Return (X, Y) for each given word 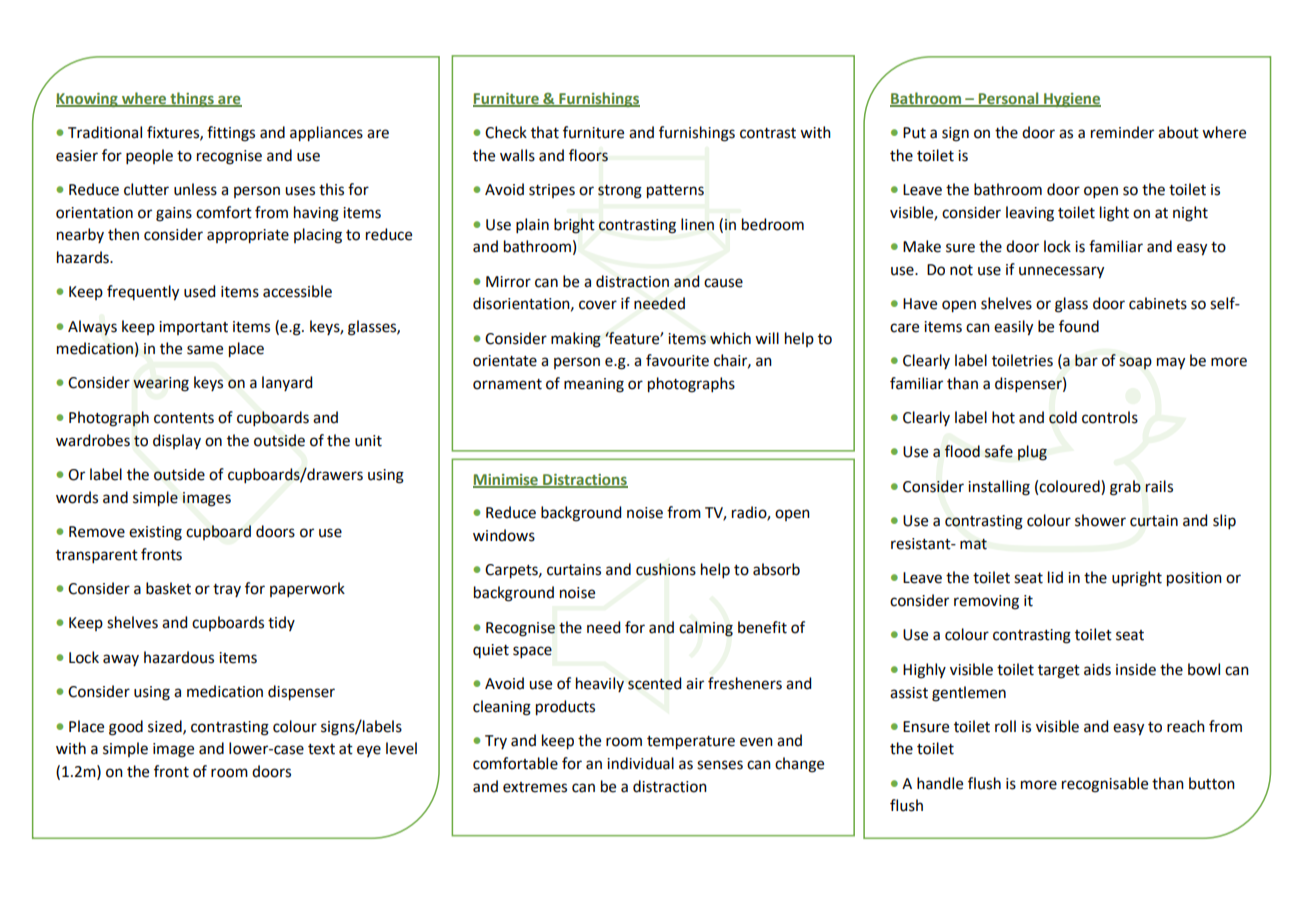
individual (640, 763)
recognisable (1105, 785)
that (545, 132)
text (321, 749)
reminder (1122, 132)
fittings (231, 134)
